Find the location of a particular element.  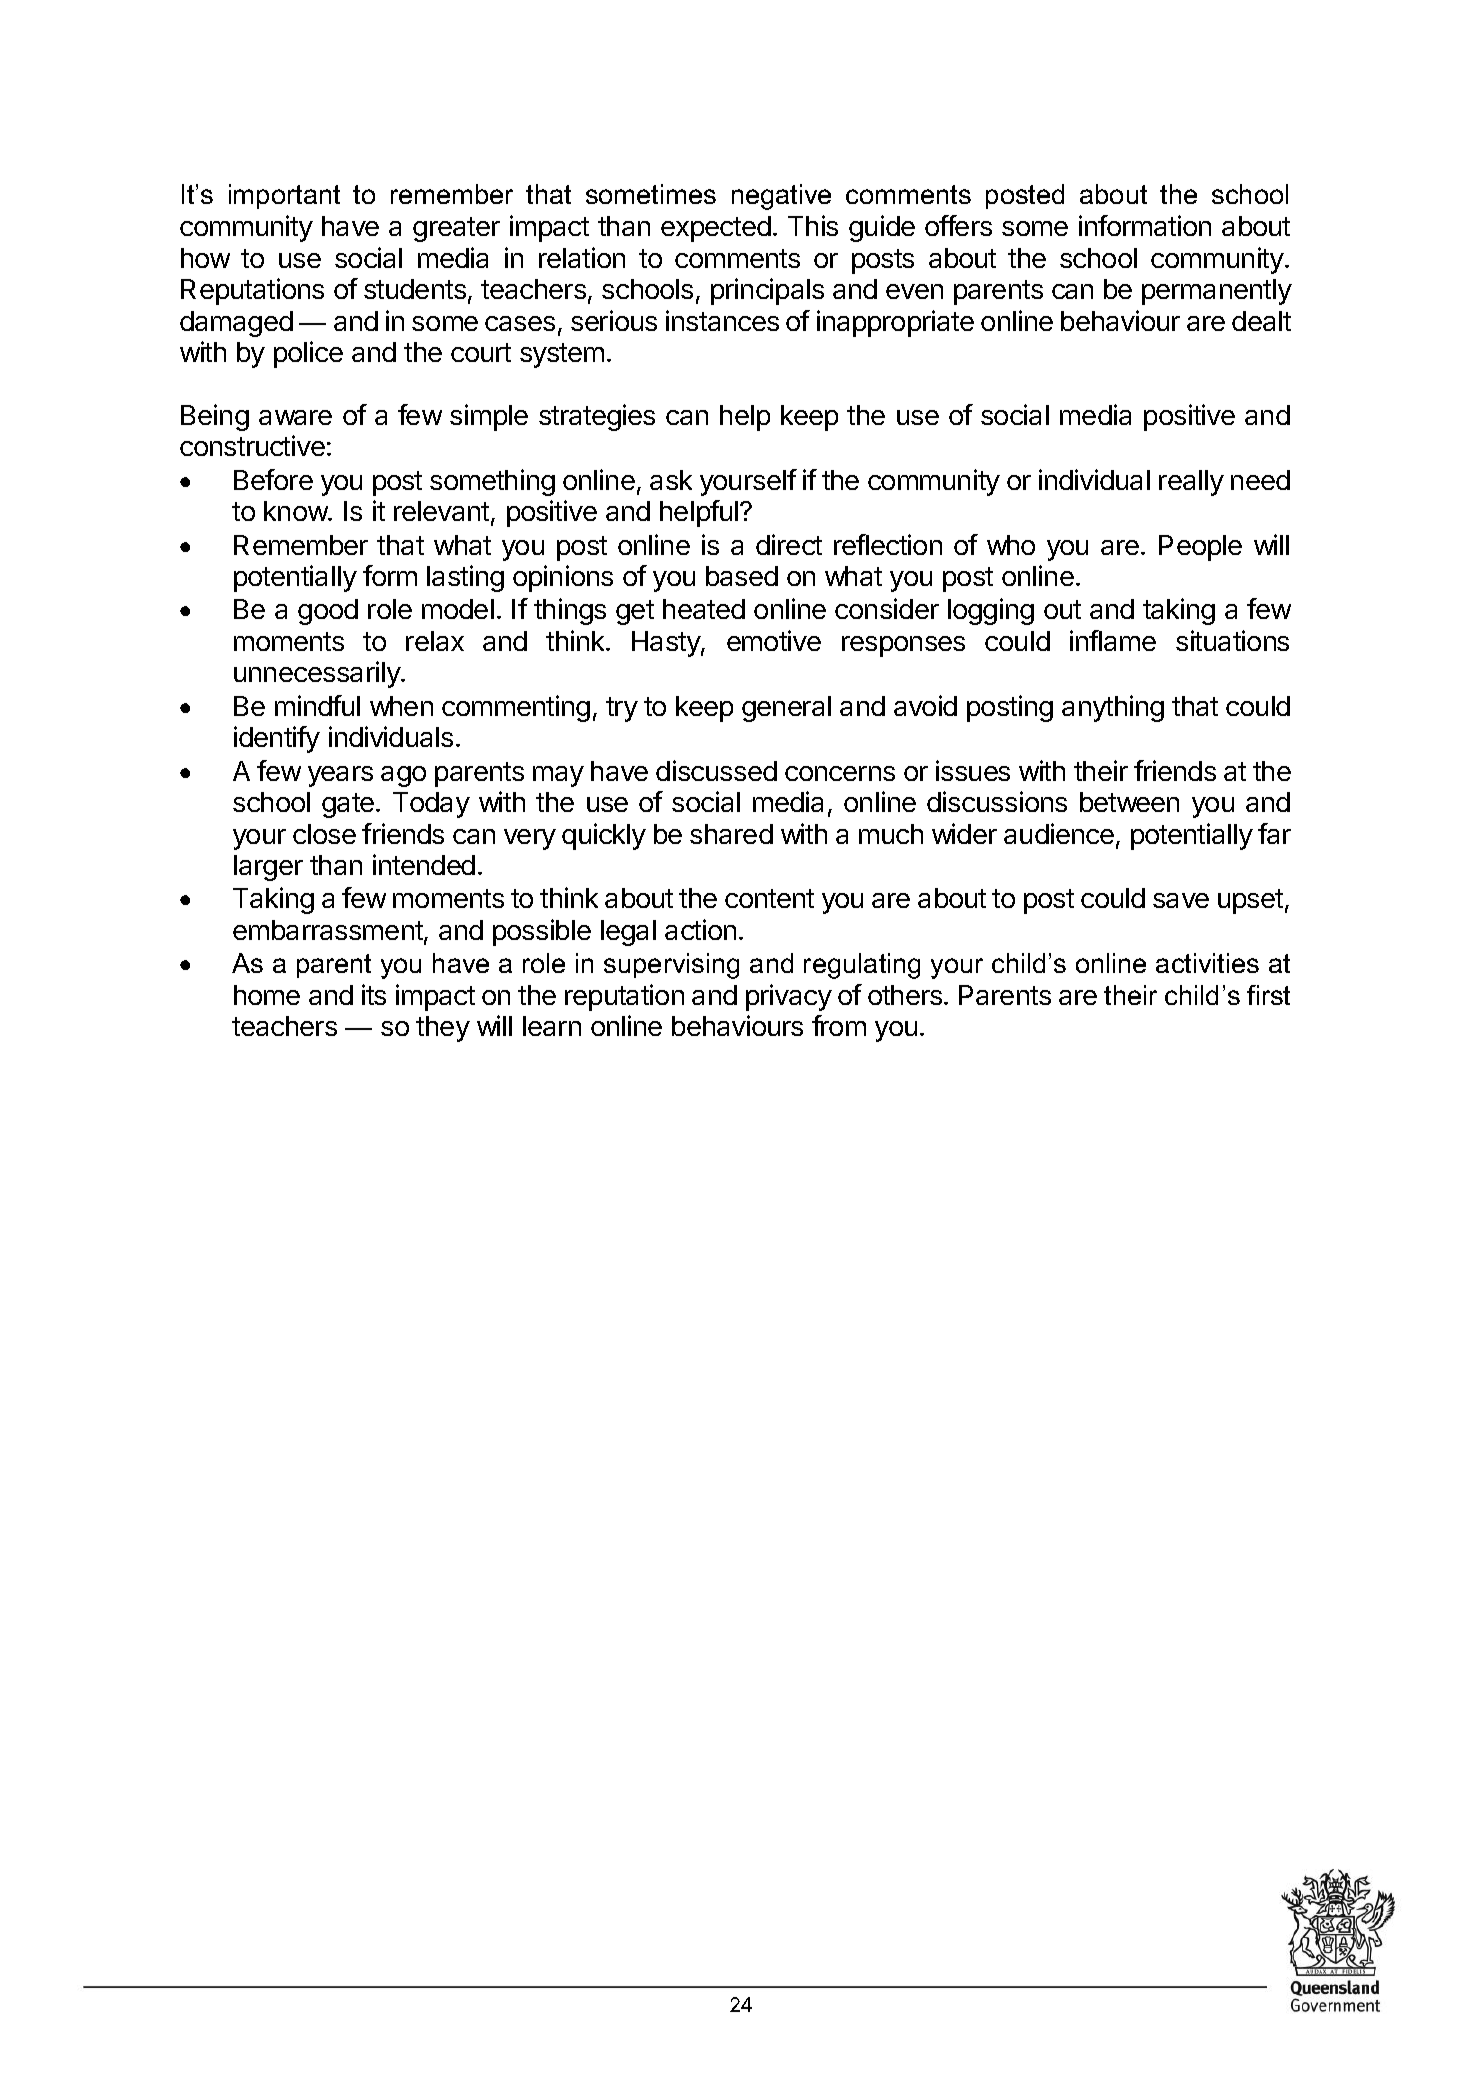

its is located at coordinates (374, 994).
